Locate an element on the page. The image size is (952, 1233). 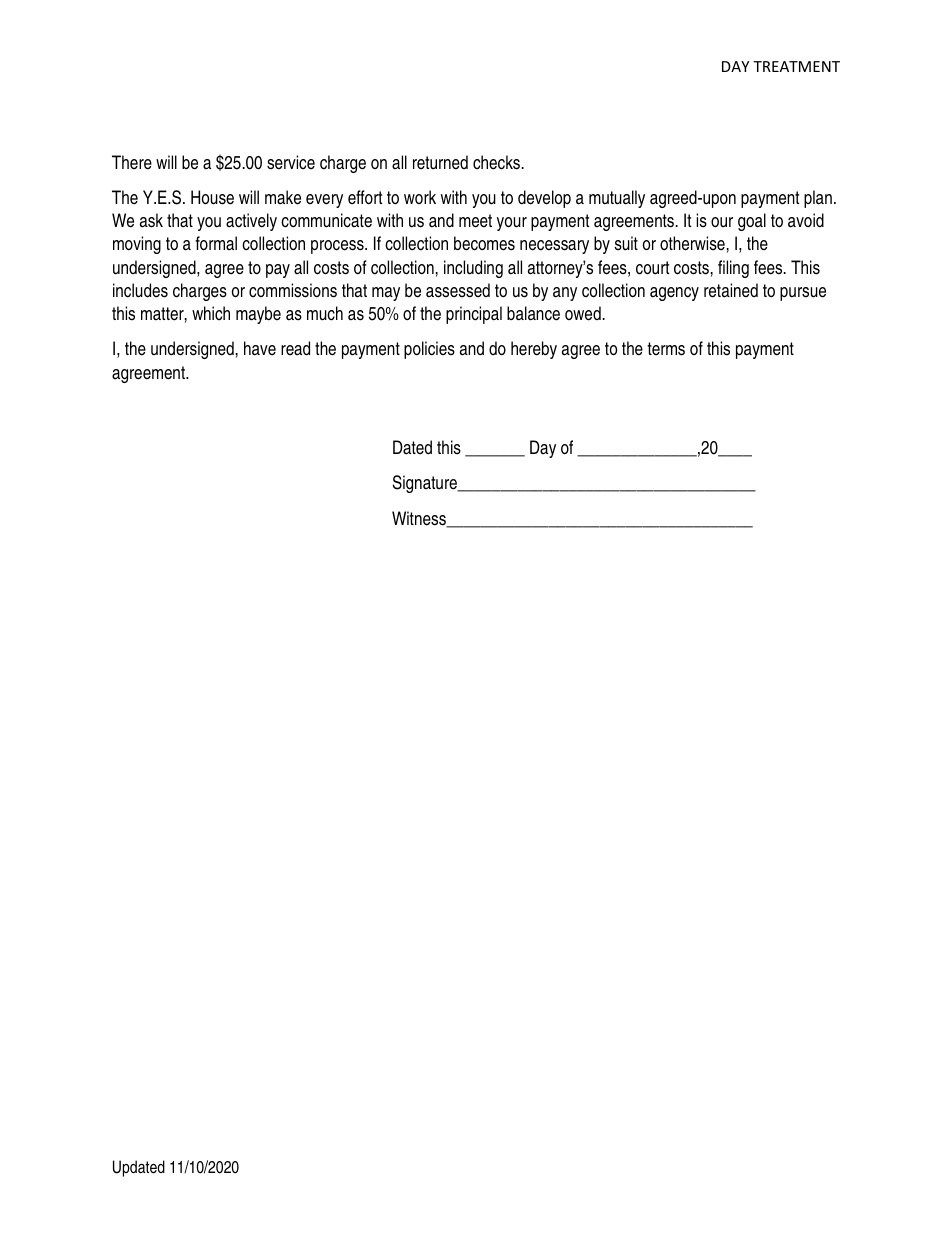
plan is located at coordinates (818, 199).
